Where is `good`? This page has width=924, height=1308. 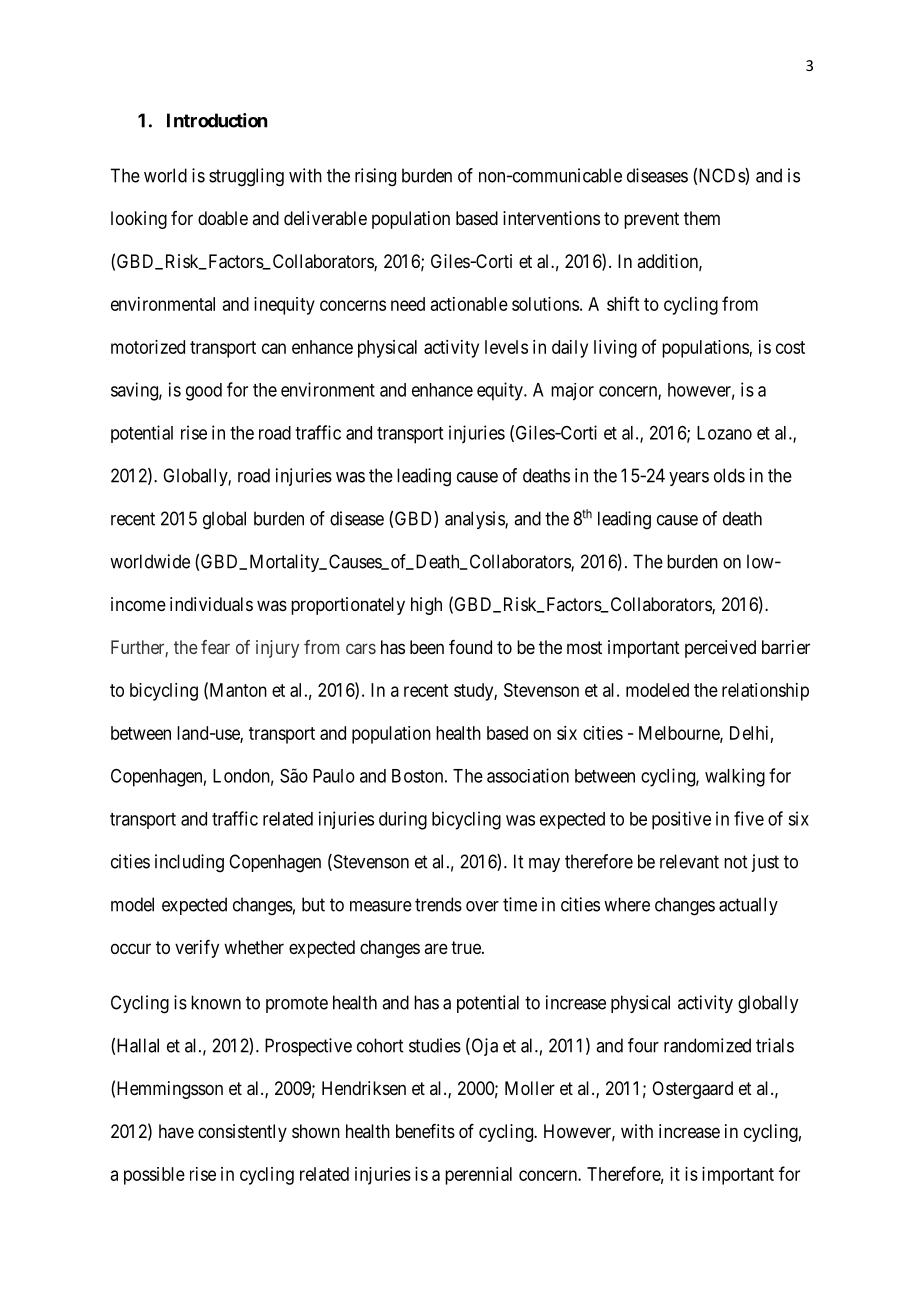
good is located at coordinates (204, 392).
